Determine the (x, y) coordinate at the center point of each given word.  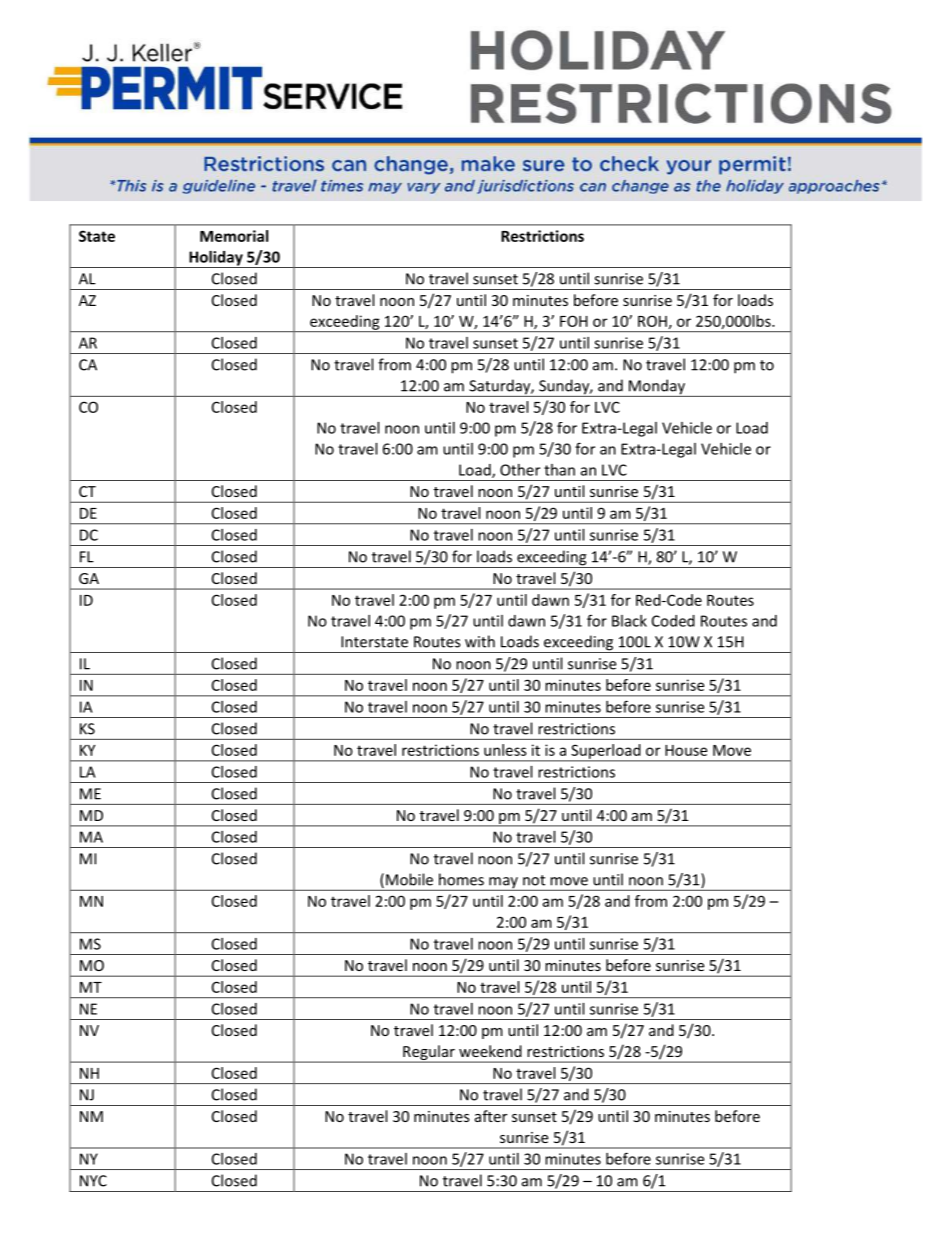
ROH (652, 321)
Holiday (216, 259)
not (534, 880)
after (491, 1116)
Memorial (234, 236)
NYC (93, 1181)
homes (461, 879)
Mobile (409, 879)
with (480, 641)
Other (520, 470)
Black (629, 621)
